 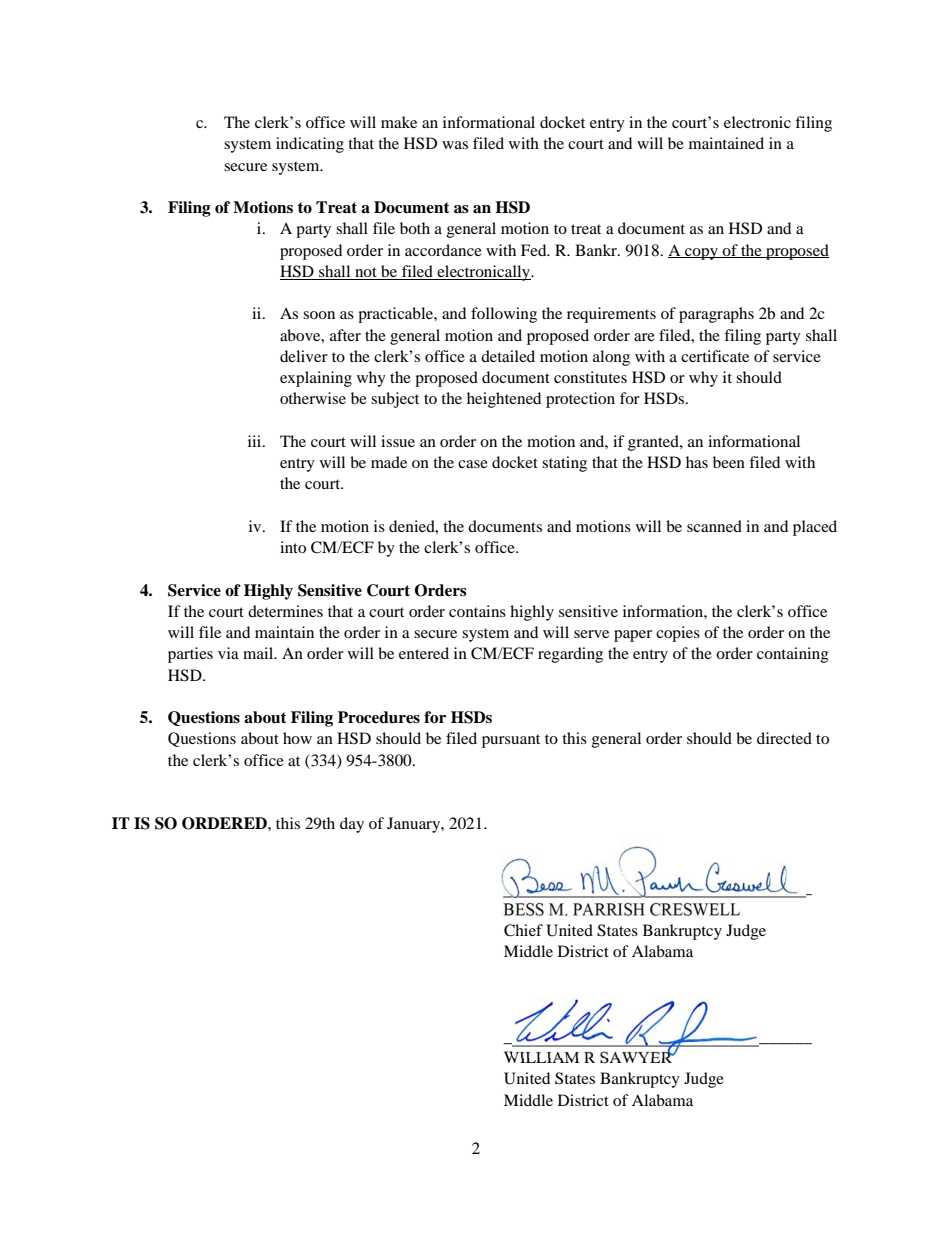 What do you see at coordinates (352, 825) in the screenshot?
I see `day` at bounding box center [352, 825].
